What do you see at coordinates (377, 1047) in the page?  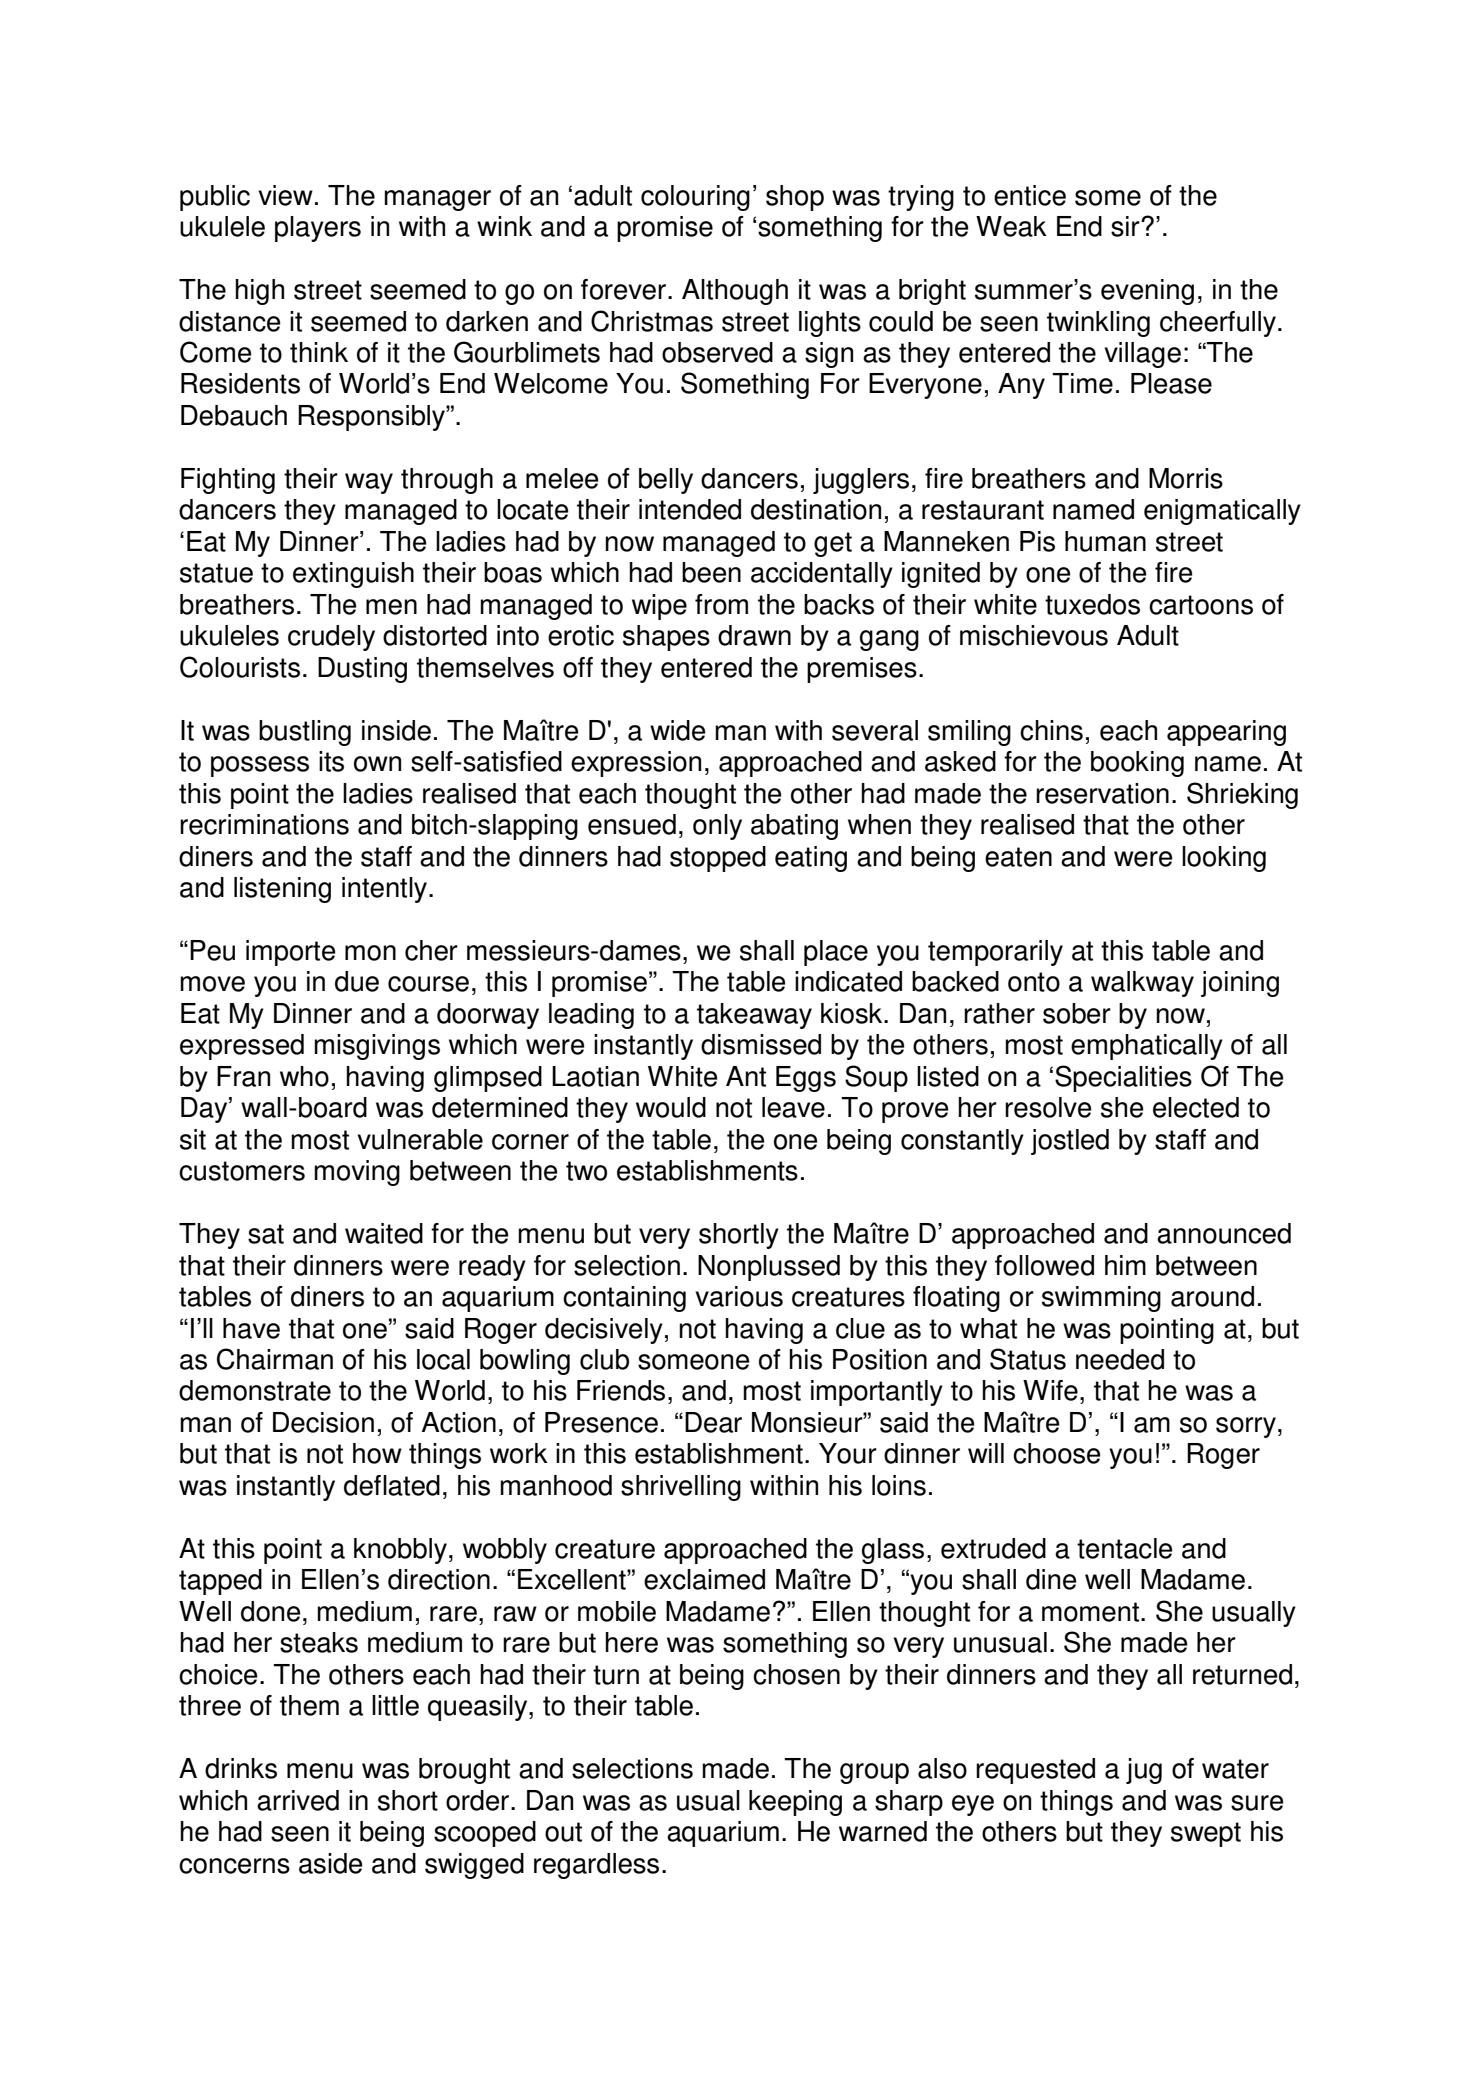 I see `misgivings` at bounding box center [377, 1047].
